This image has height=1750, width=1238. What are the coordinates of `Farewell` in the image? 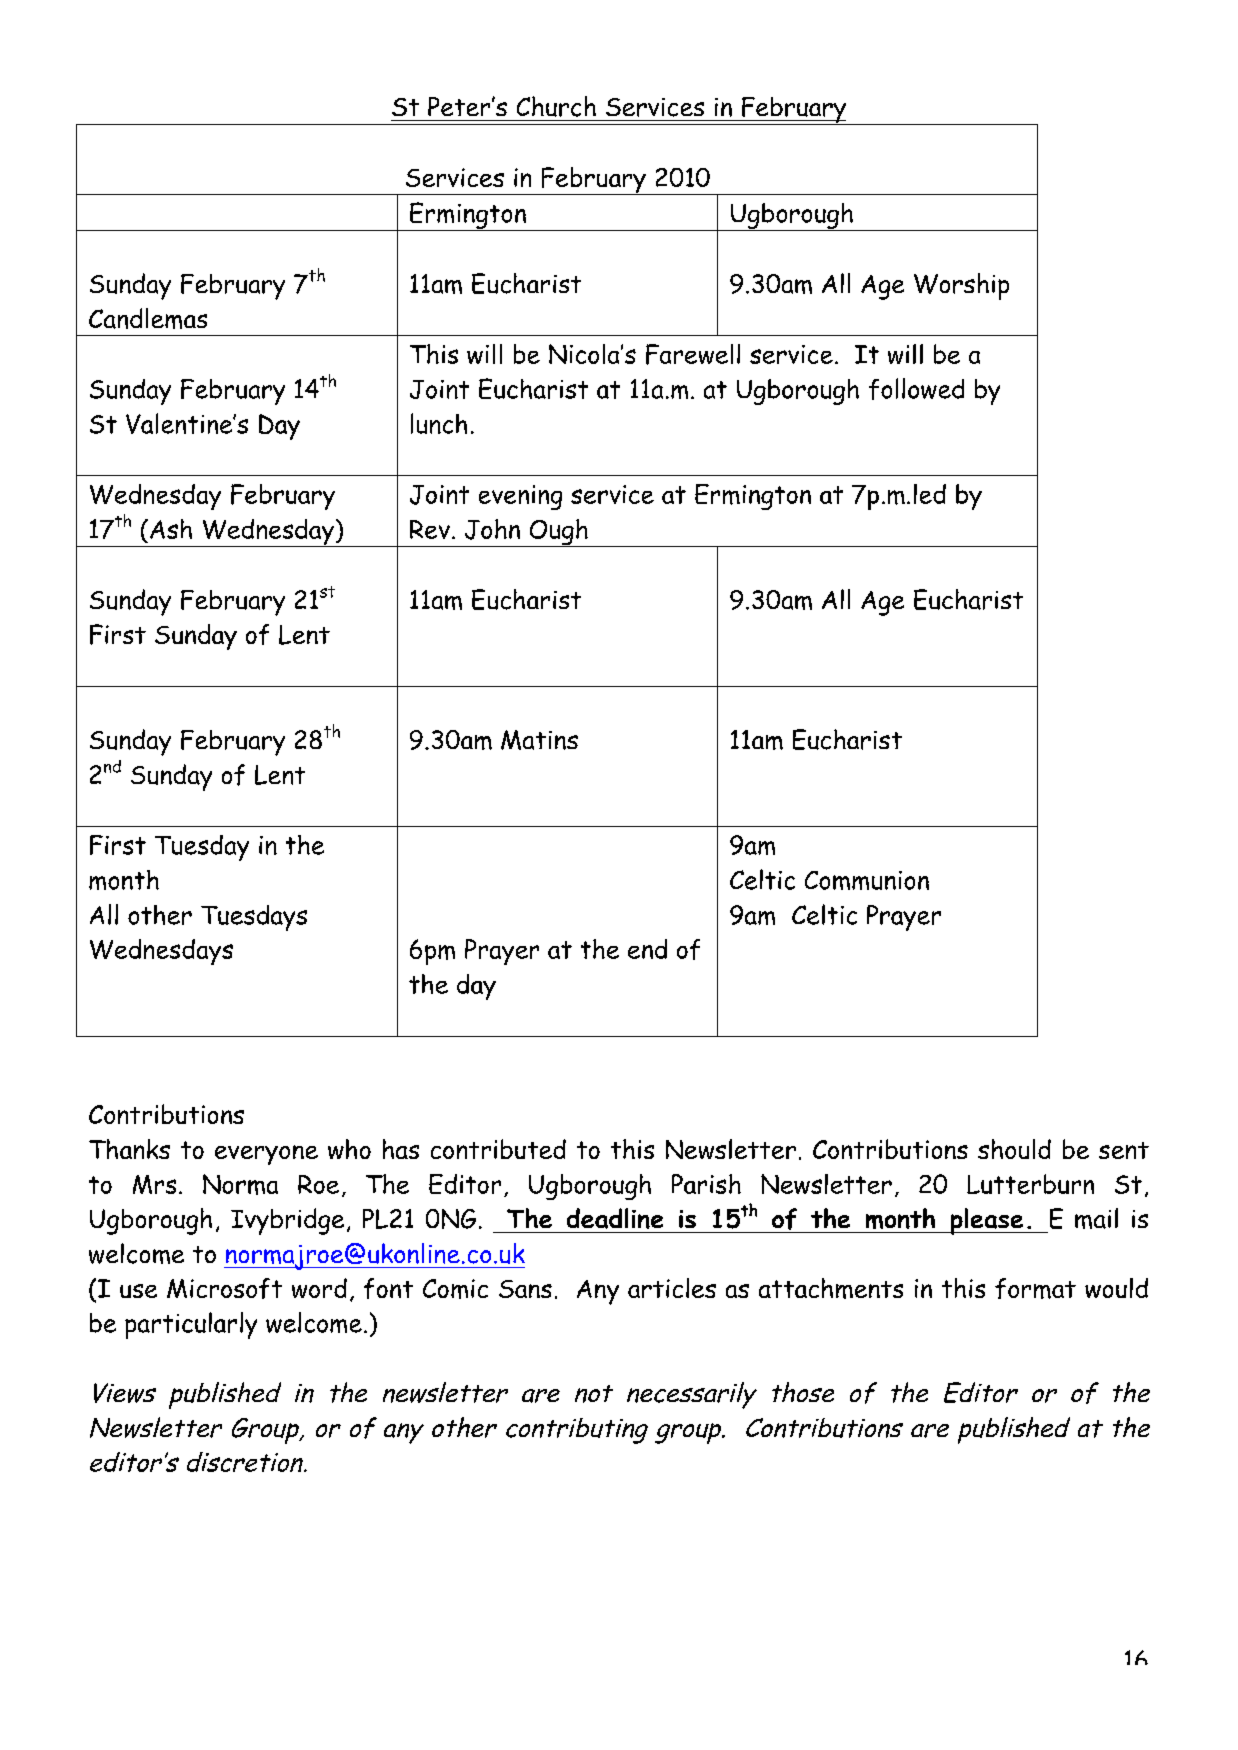 It's located at (693, 354).
